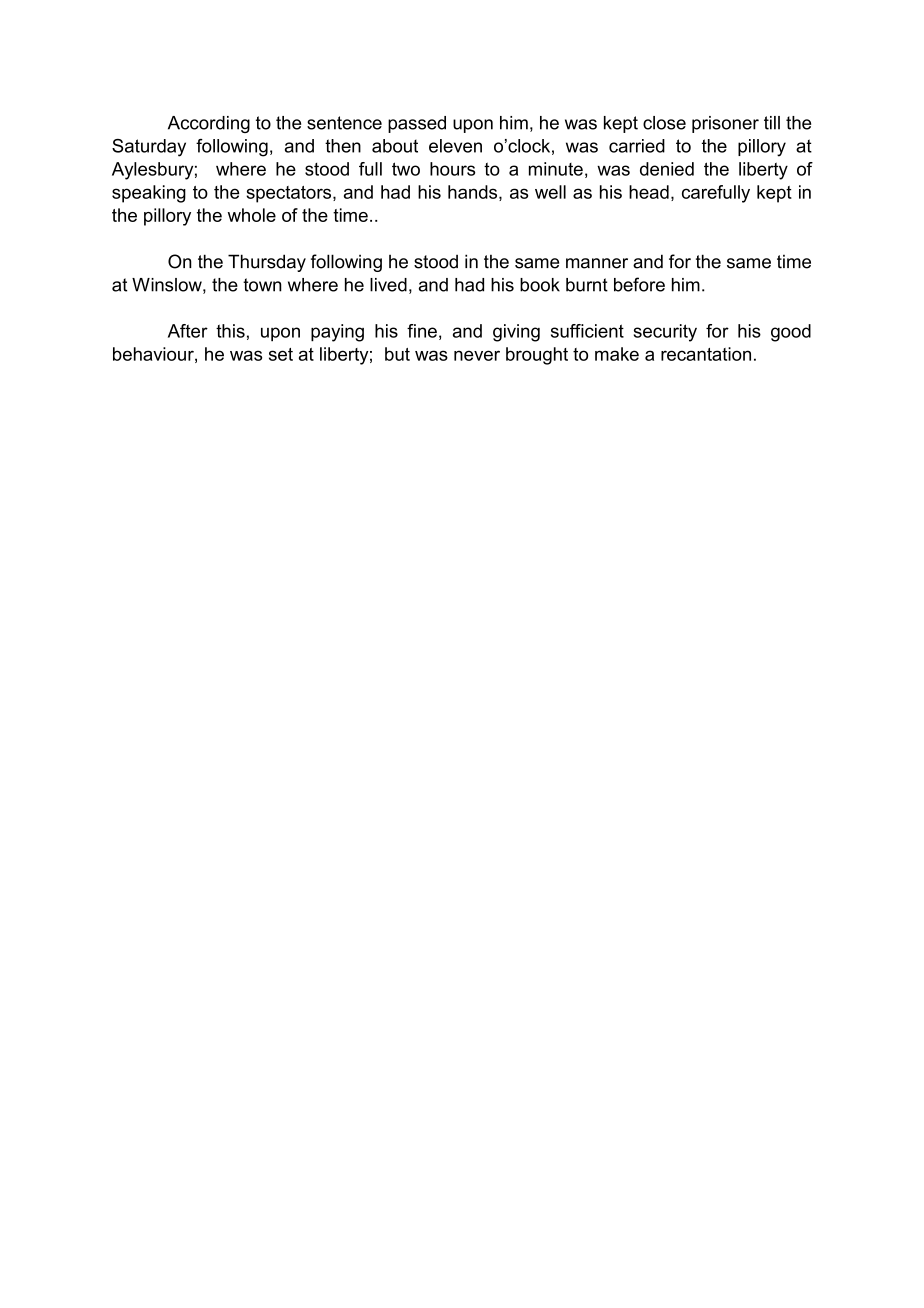 The width and height of the image is (924, 1308). What do you see at coordinates (262, 285) in the image?
I see `town` at bounding box center [262, 285].
